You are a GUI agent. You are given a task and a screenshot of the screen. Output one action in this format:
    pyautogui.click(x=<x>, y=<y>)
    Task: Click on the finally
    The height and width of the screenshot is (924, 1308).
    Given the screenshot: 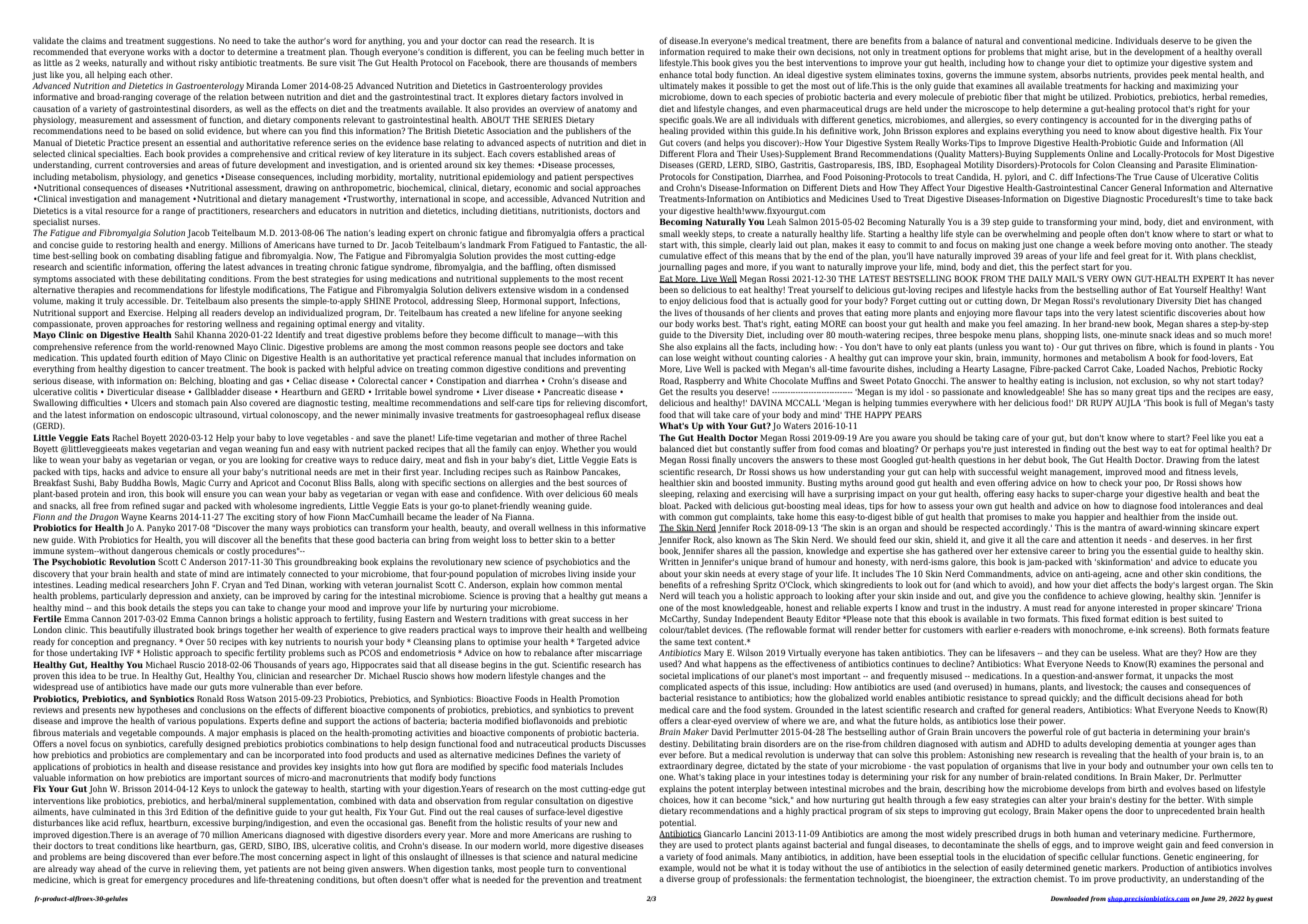 What is the action you would take?
    pyautogui.click(x=724, y=460)
